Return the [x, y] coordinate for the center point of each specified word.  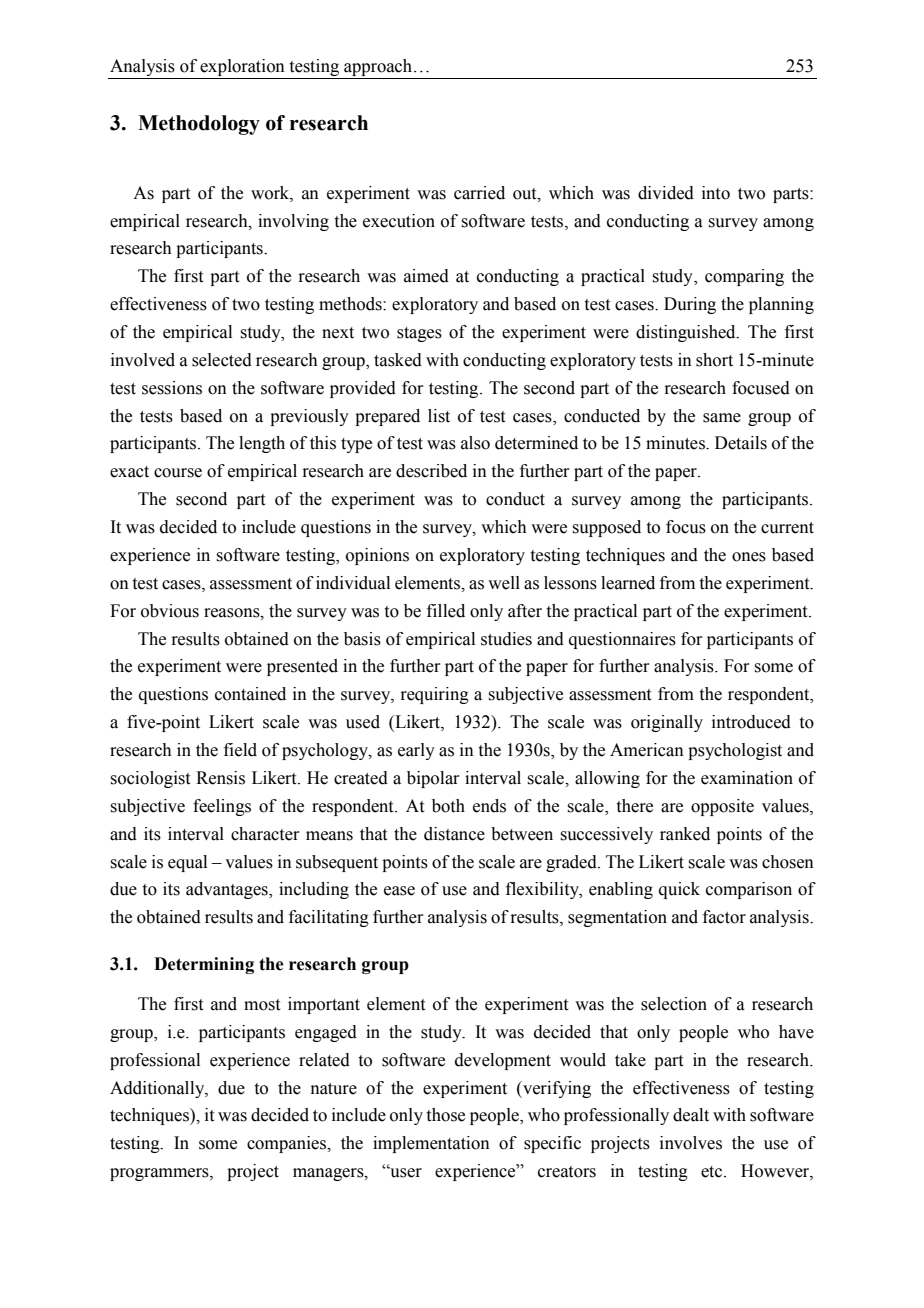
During [690, 305]
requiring [434, 695]
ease [399, 891]
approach [378, 67]
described [431, 471]
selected [222, 360]
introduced [751, 722]
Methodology [199, 125]
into [716, 193]
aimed [426, 276]
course [178, 473]
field [240, 750]
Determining [204, 965]
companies [288, 1144]
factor [724, 917]
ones [749, 557]
